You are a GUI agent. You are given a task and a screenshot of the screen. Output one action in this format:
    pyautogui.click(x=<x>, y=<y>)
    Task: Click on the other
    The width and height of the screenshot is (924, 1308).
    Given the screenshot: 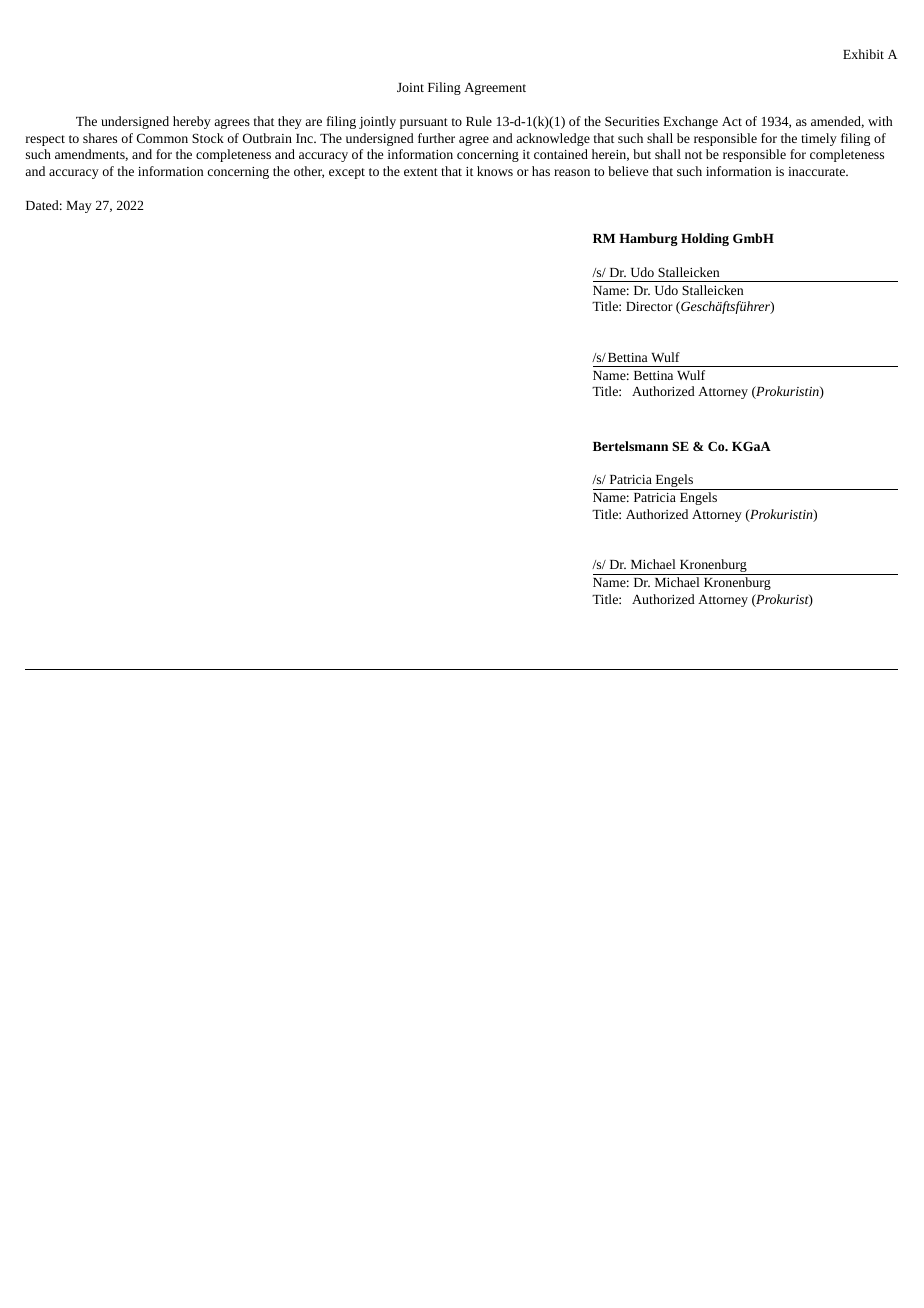 What is the action you would take?
    pyautogui.click(x=309, y=172)
